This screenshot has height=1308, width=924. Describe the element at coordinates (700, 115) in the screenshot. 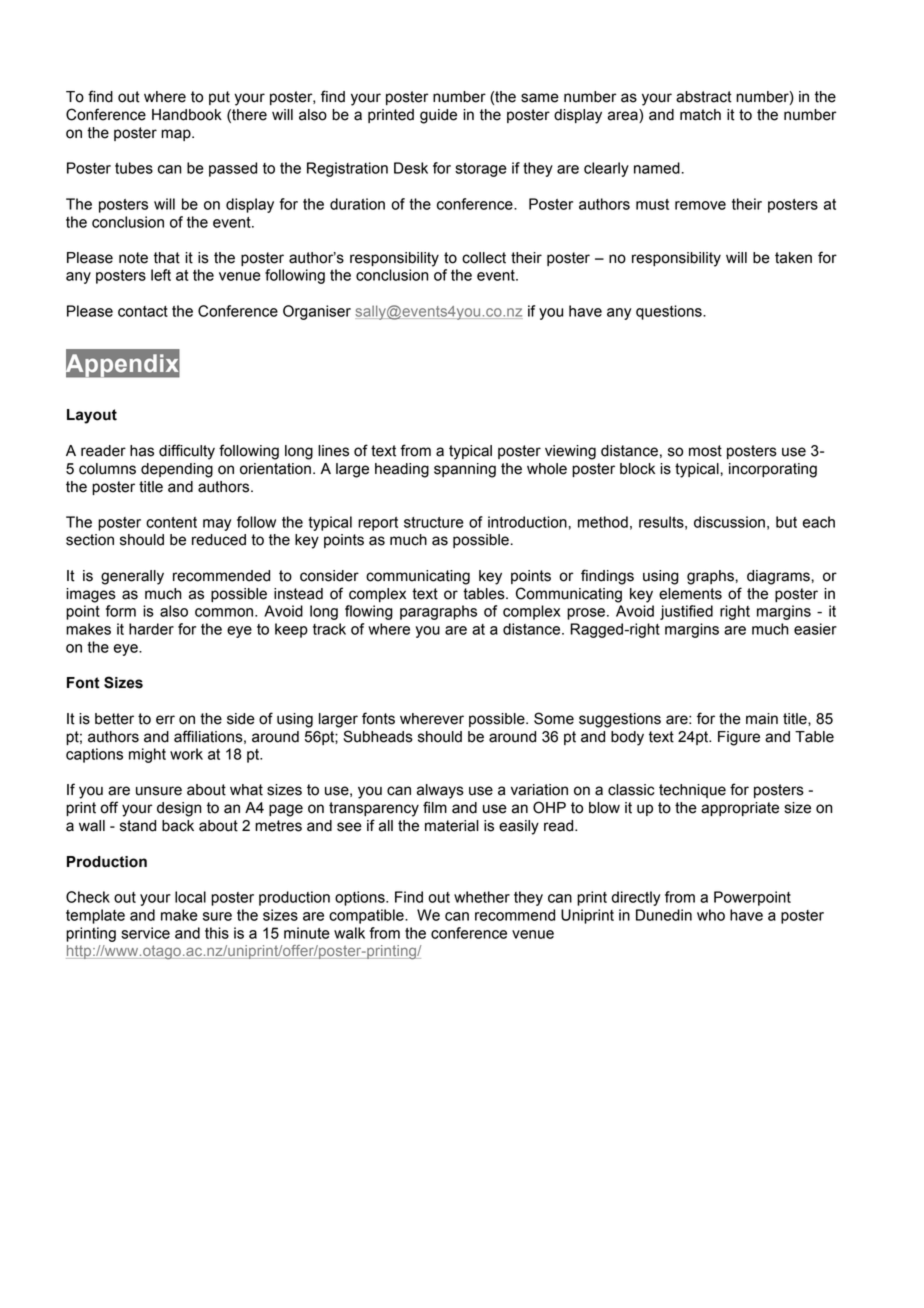

I see `match` at that location.
